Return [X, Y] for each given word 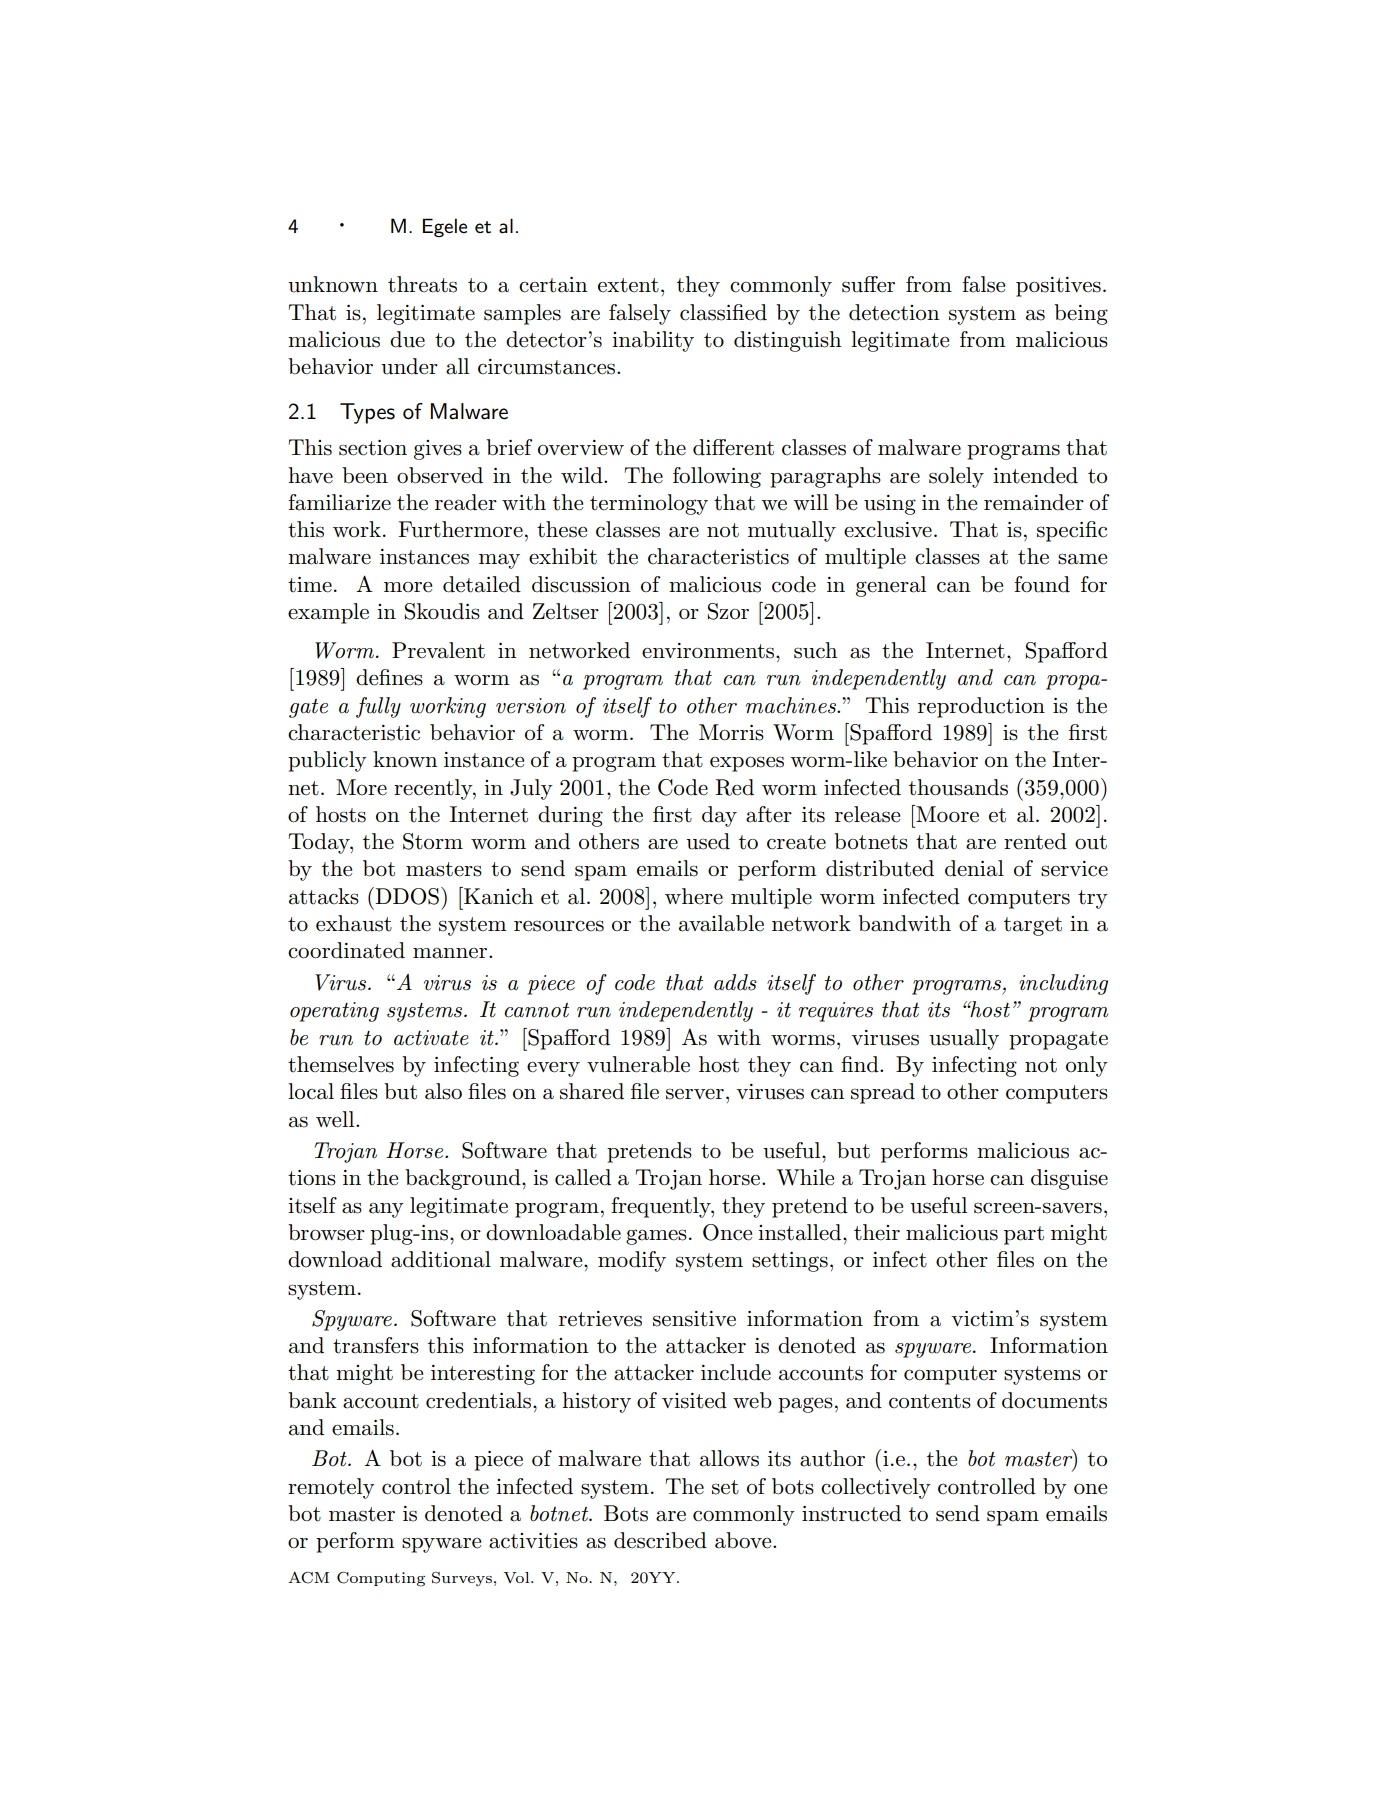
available [721, 923]
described [660, 1540]
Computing [381, 1579]
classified [723, 312]
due [407, 339]
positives [1058, 287]
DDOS [407, 896]
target [1033, 926]
